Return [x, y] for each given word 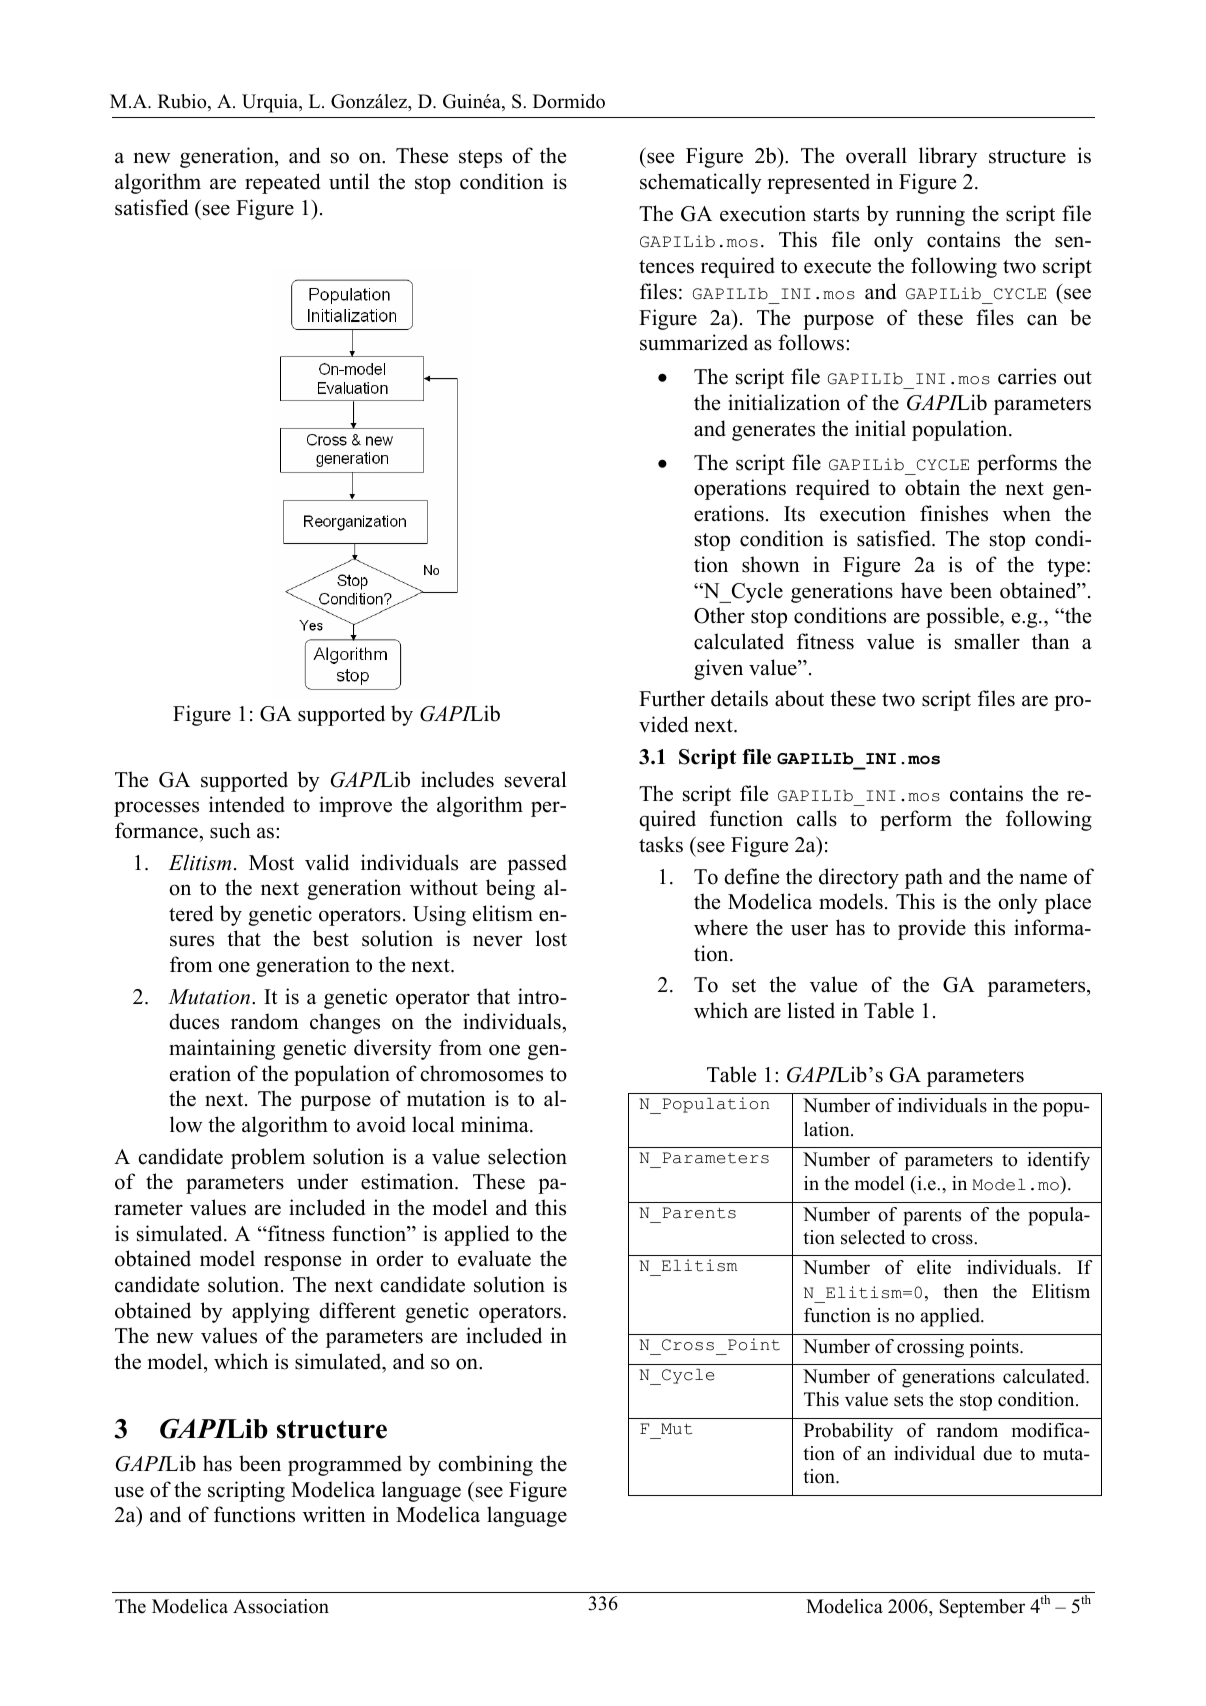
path [924, 878]
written [334, 1514]
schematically [701, 183]
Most [271, 863]
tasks [661, 844]
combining [485, 1465]
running [930, 215]
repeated [282, 183]
